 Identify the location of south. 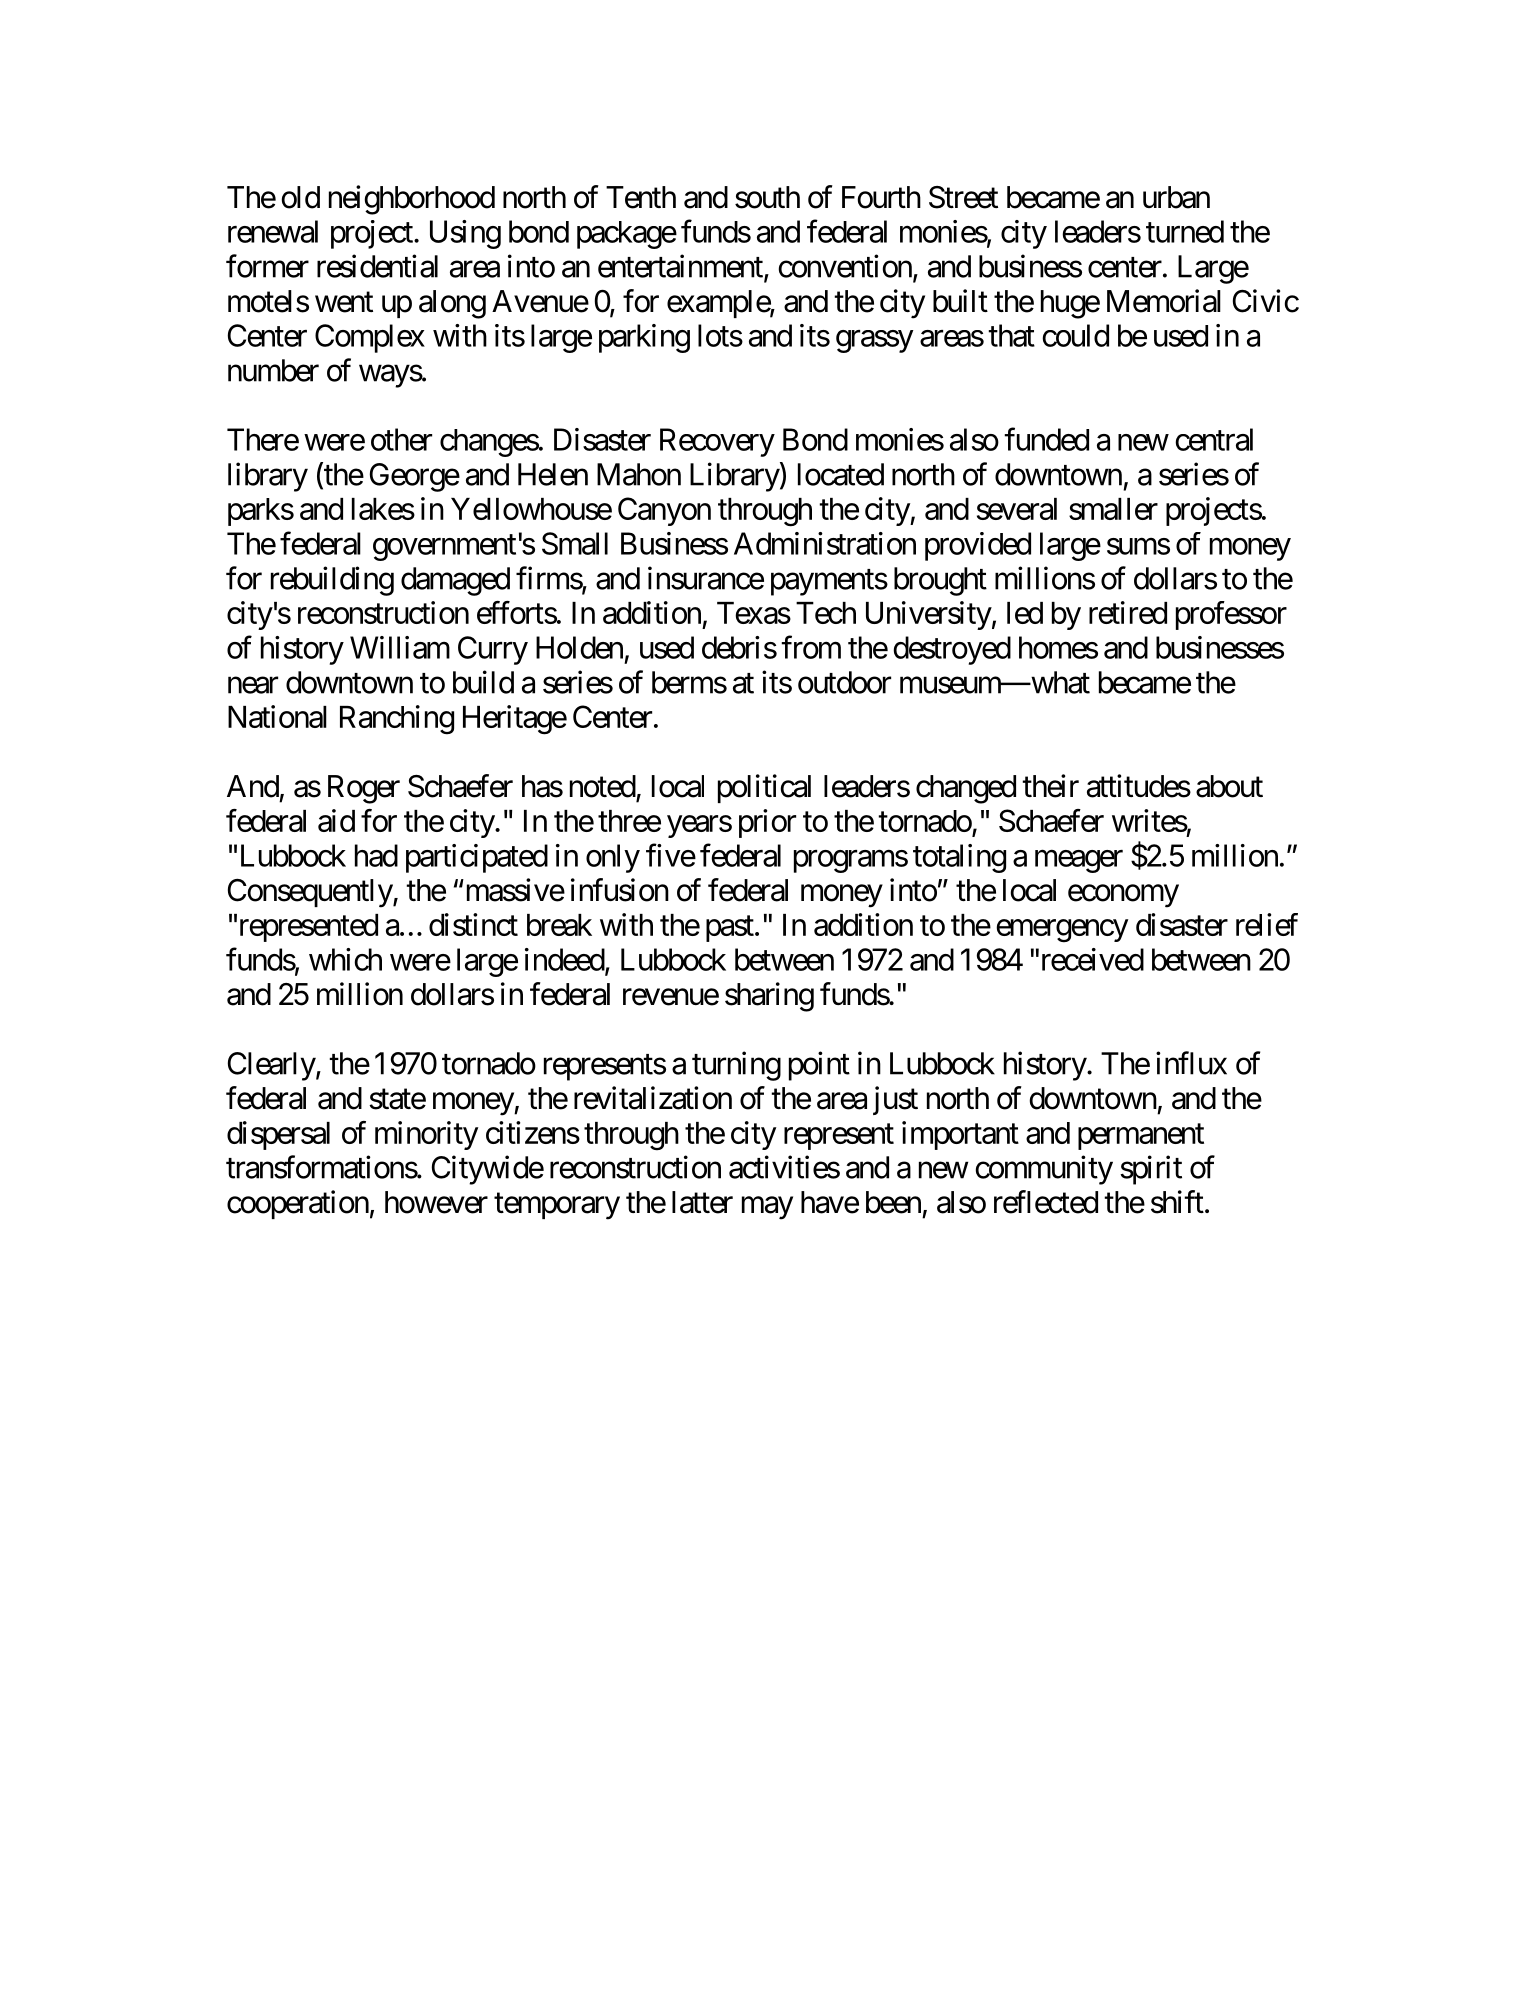
(767, 197).
